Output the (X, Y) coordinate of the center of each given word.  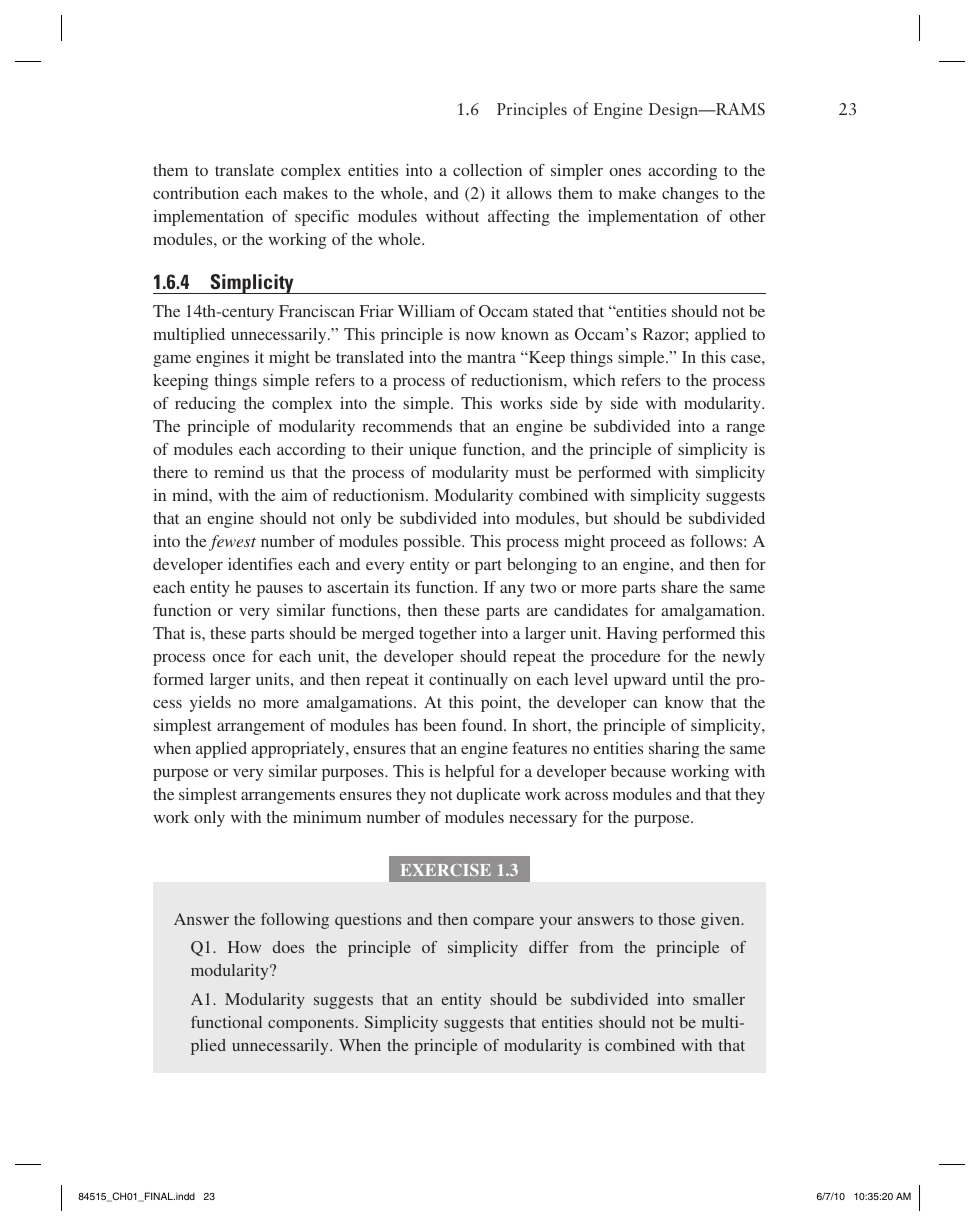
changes (690, 195)
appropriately (299, 750)
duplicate (488, 796)
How (244, 947)
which (594, 380)
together (448, 635)
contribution (196, 193)
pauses (280, 591)
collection (487, 170)
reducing (205, 405)
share (679, 587)
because (638, 771)
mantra (491, 358)
